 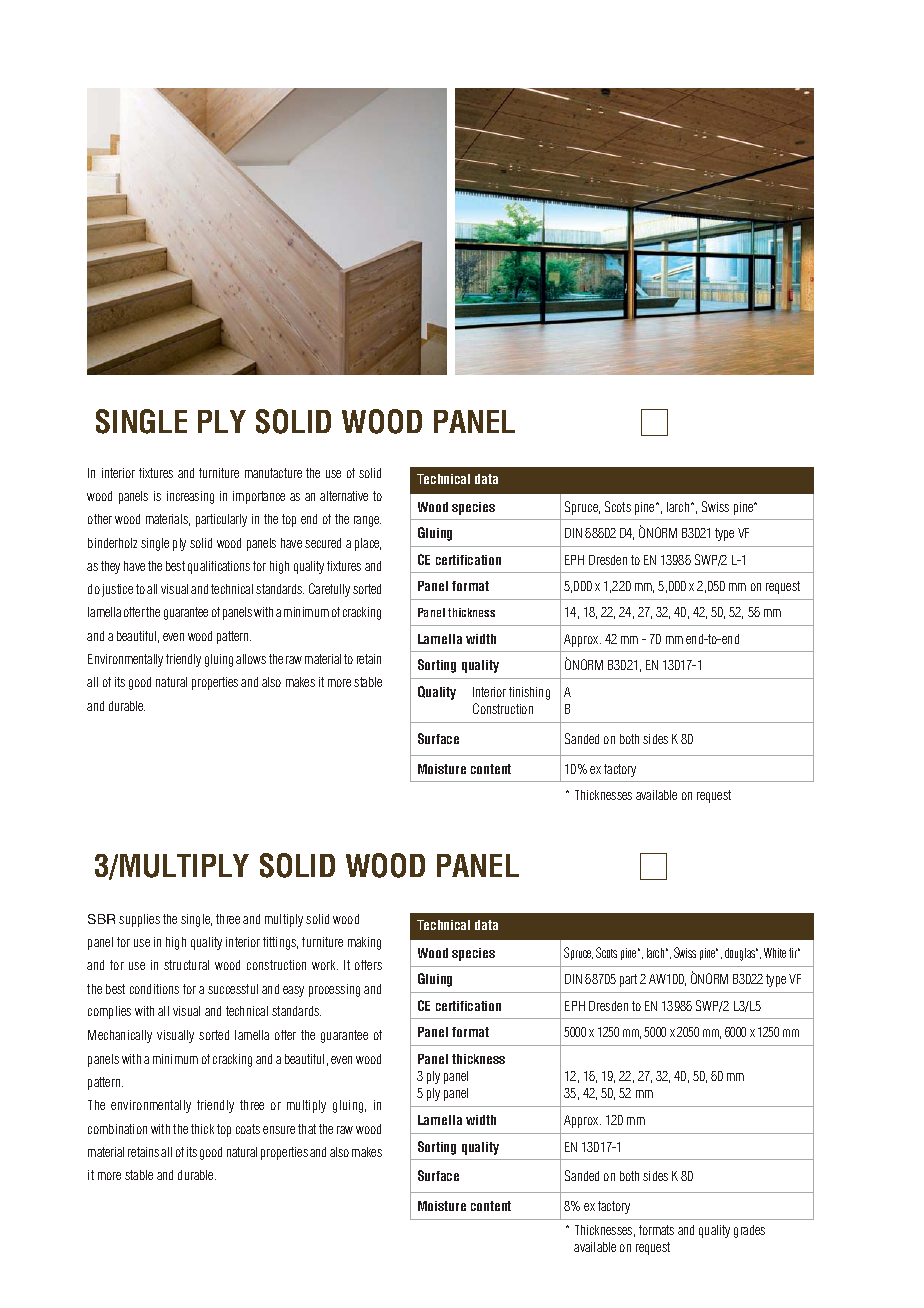 I want to click on that, so click(x=307, y=1129).
